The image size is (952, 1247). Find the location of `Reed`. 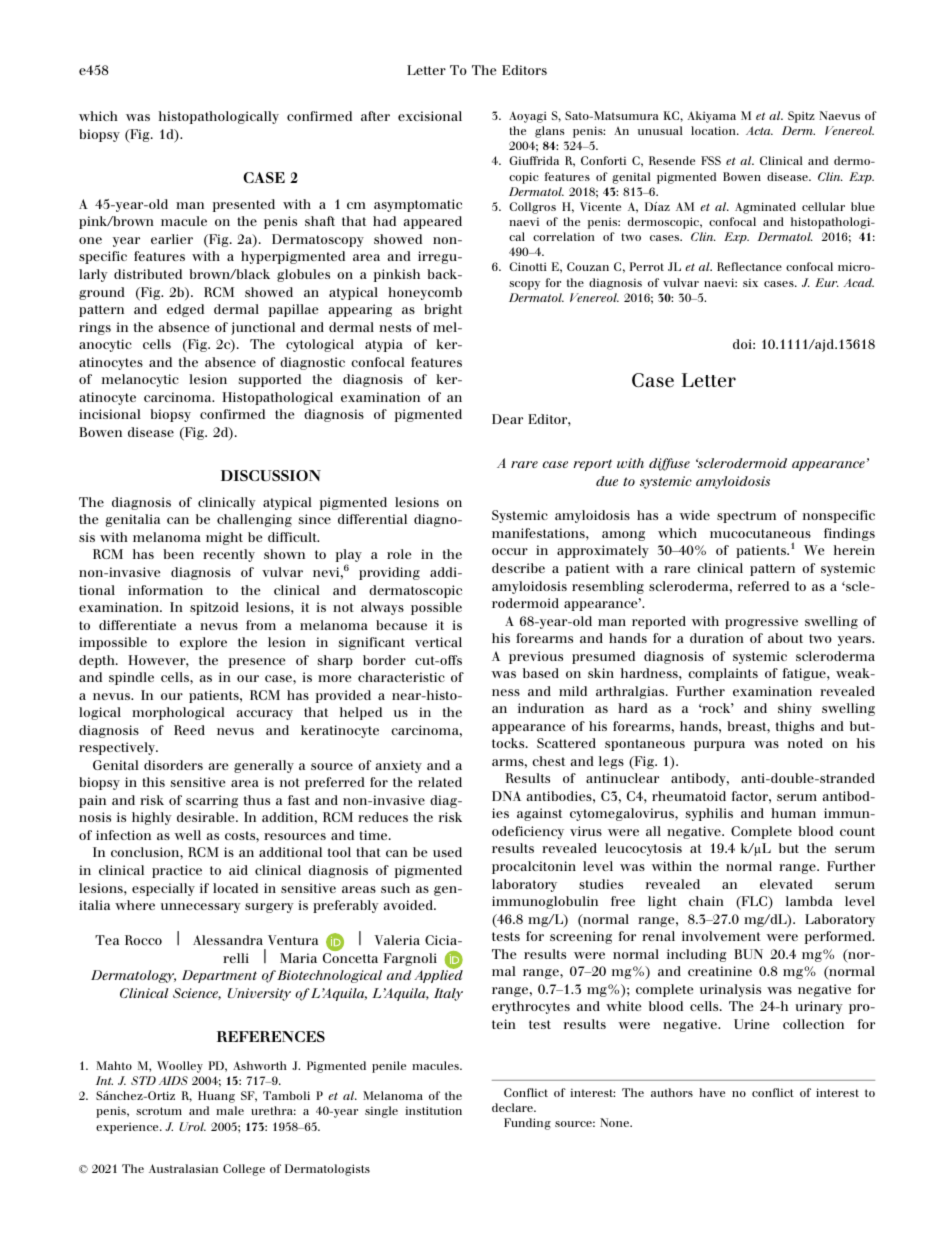

Reed is located at coordinates (189, 730).
